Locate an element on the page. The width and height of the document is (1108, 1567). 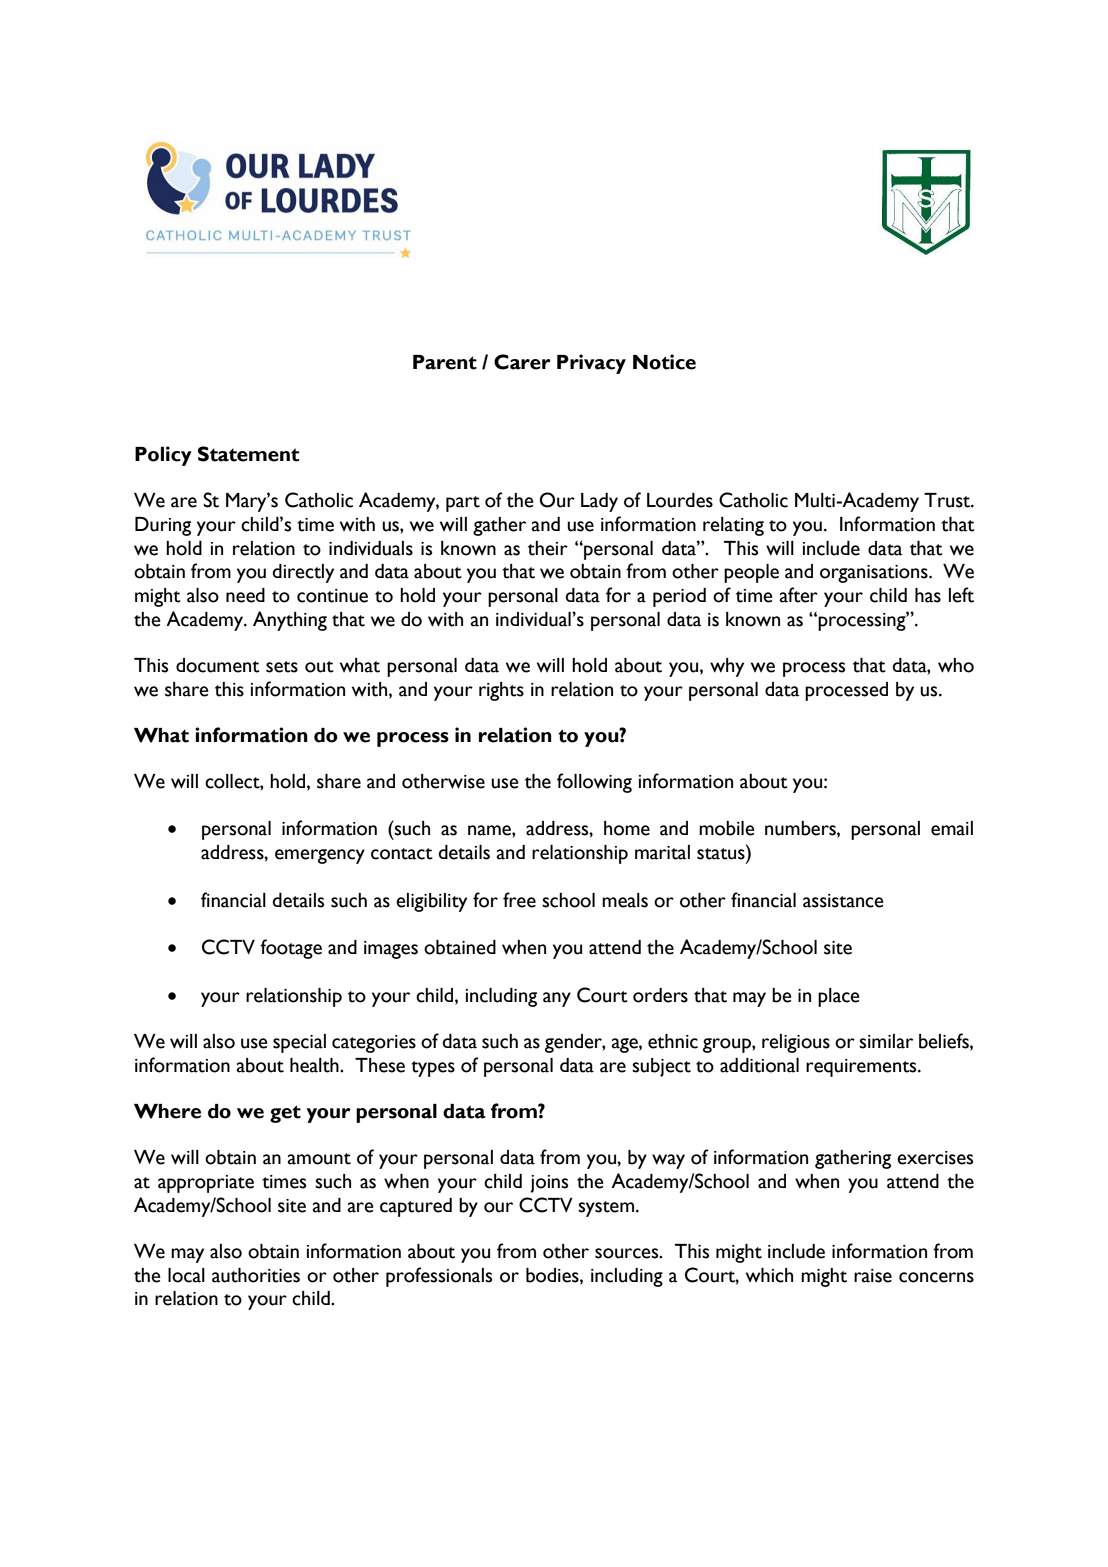
special is located at coordinates (299, 1043).
